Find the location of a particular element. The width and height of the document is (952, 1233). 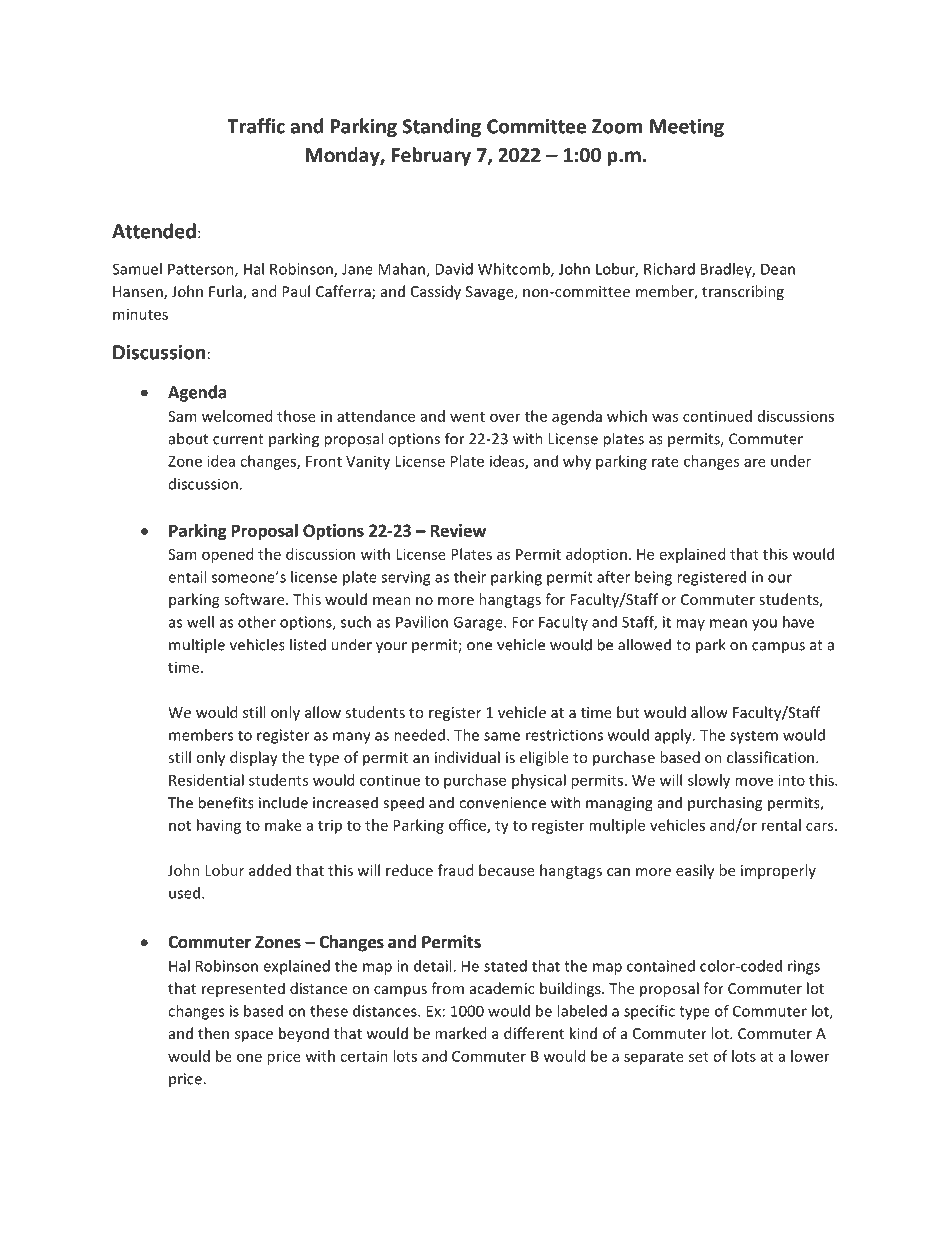

Traffic is located at coordinates (256, 126).
